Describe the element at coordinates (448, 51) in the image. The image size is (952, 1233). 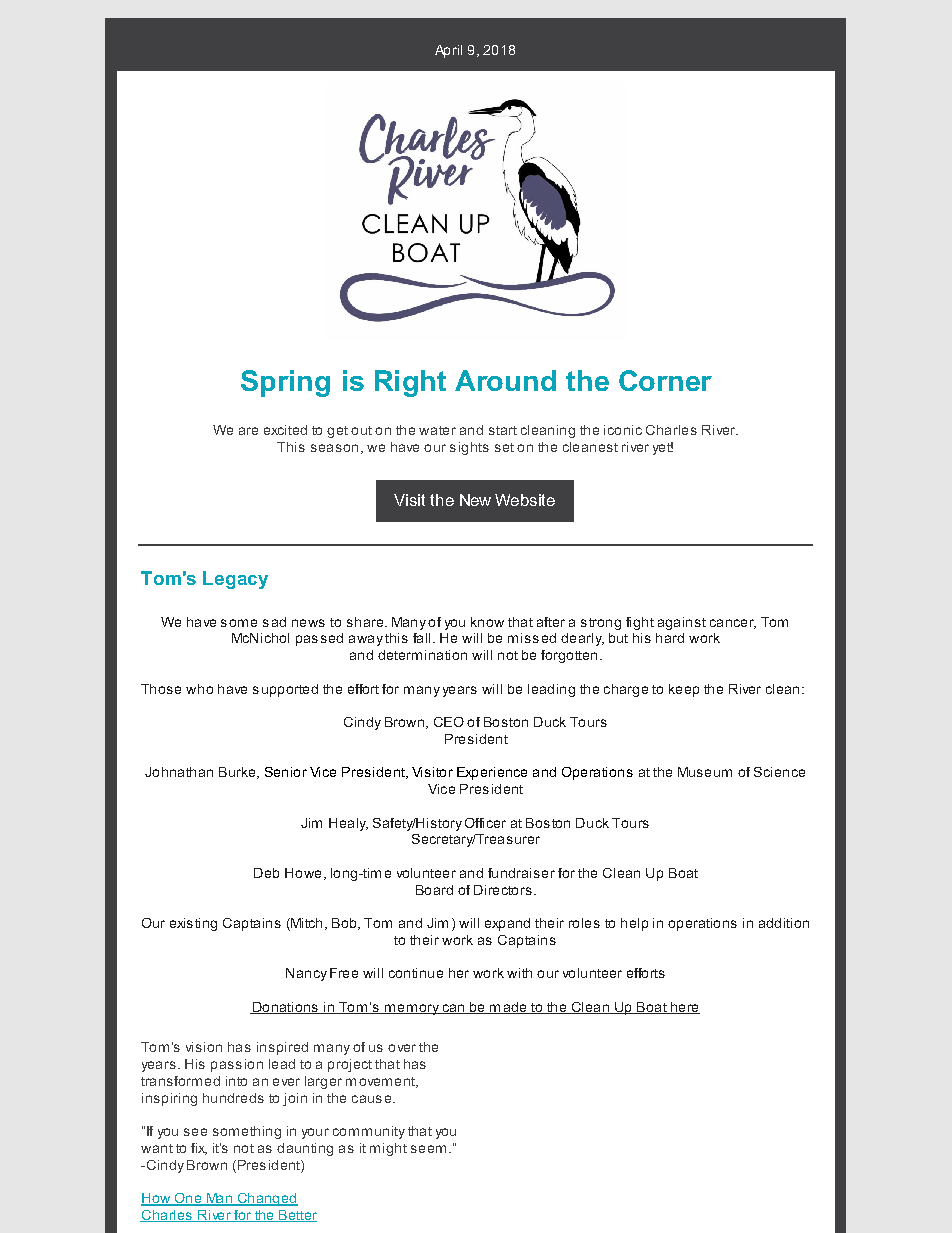
I see `April` at that location.
